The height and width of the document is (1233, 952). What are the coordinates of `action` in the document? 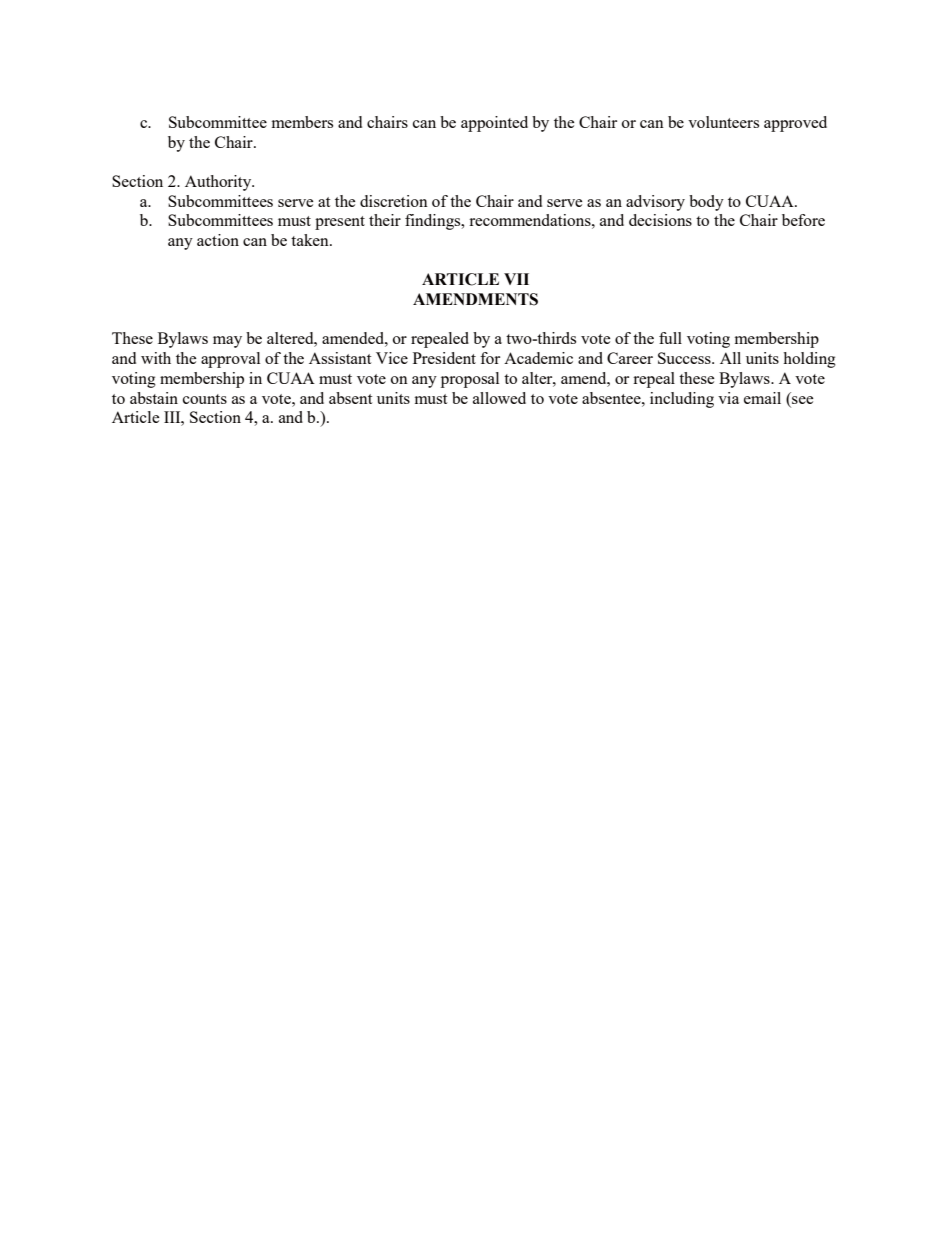 It's located at (218, 240).
